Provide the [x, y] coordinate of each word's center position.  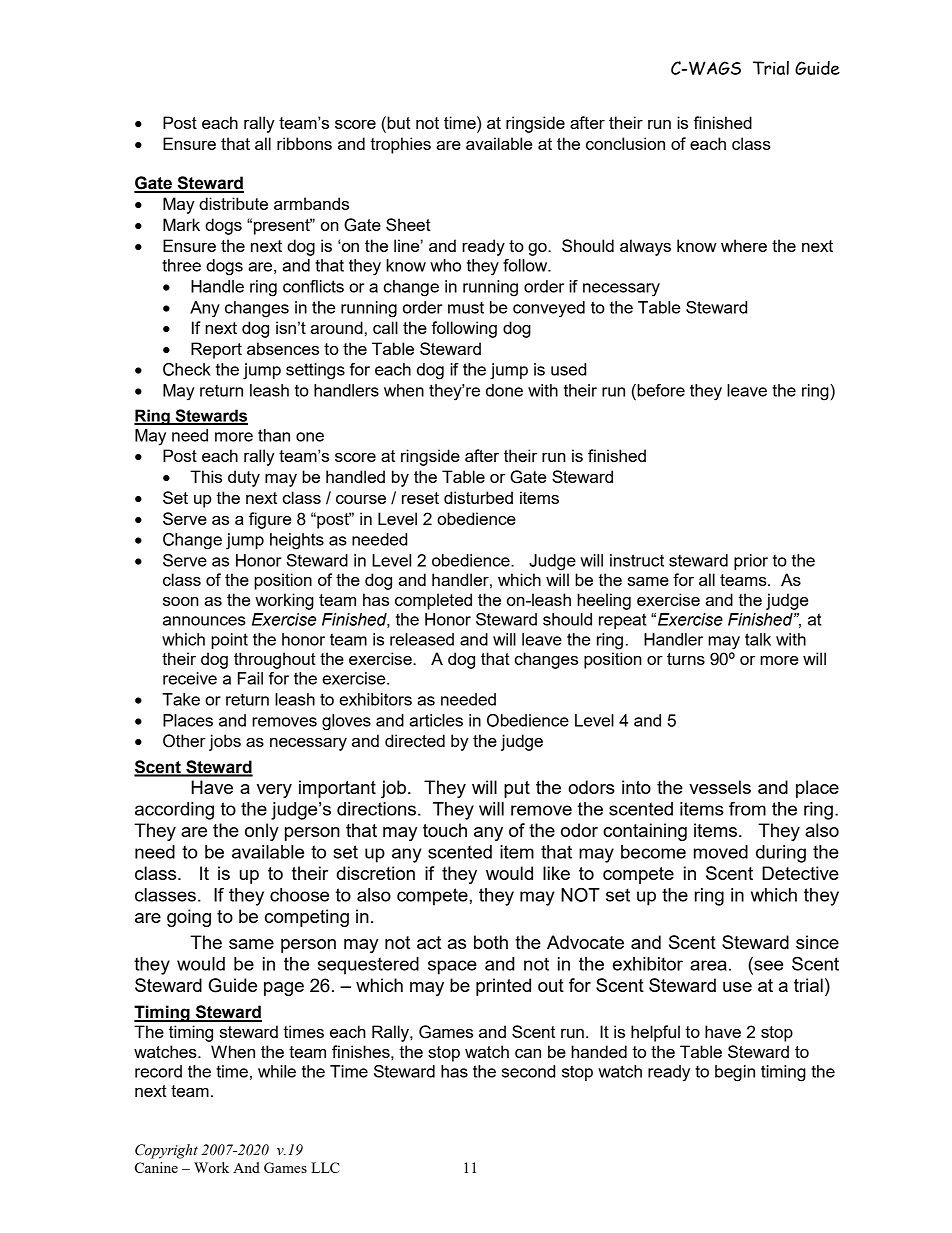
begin [735, 1073]
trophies [400, 145]
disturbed [478, 497]
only [262, 832]
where [744, 245]
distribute [233, 203]
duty [244, 478]
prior [751, 562]
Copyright [166, 1151]
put [517, 789]
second [528, 1071]
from [747, 808]
